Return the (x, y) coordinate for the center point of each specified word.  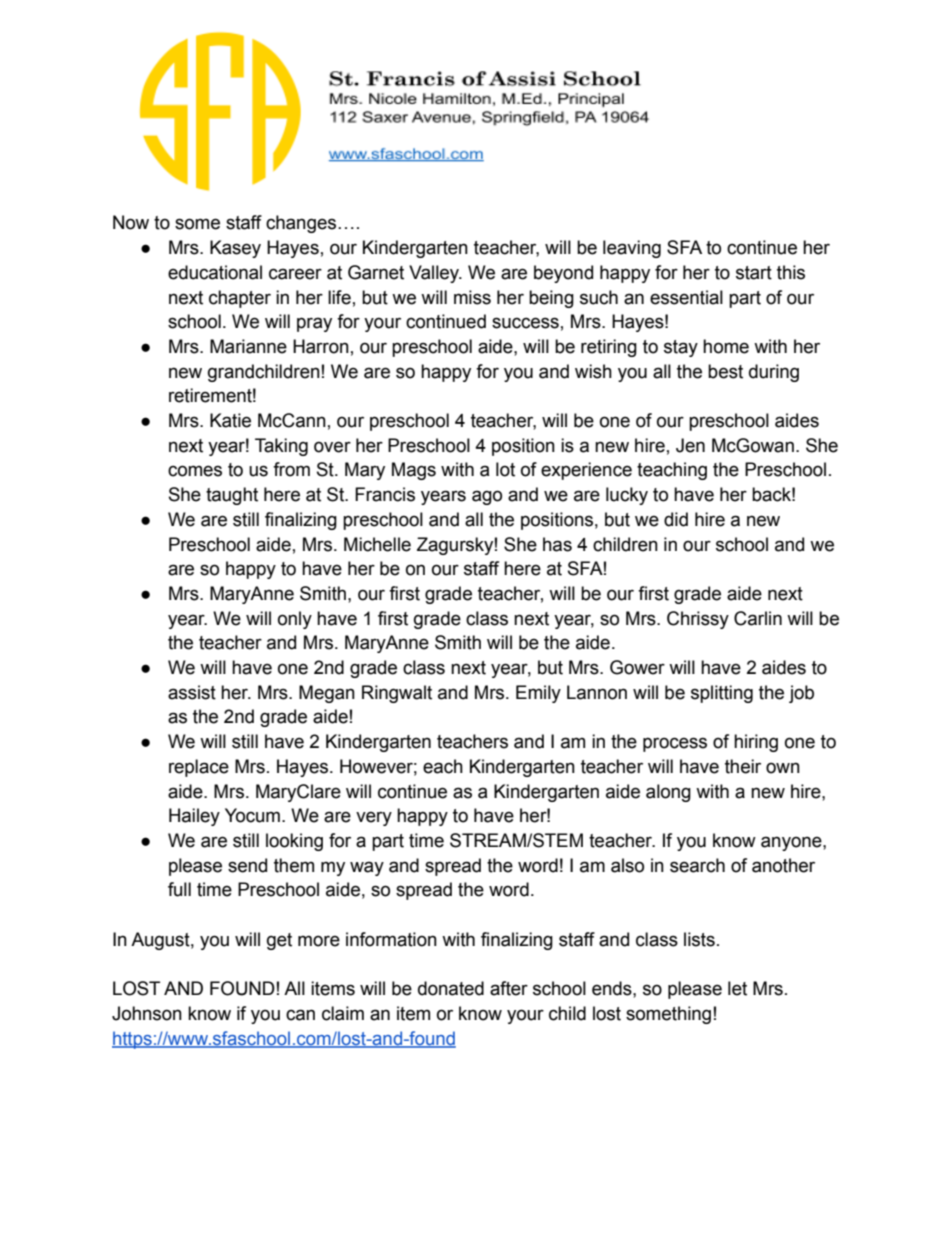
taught (232, 496)
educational (215, 272)
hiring (756, 743)
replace (199, 768)
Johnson (147, 1013)
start (754, 273)
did (676, 519)
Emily (538, 694)
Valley (435, 274)
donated (451, 988)
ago (487, 497)
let (737, 988)
